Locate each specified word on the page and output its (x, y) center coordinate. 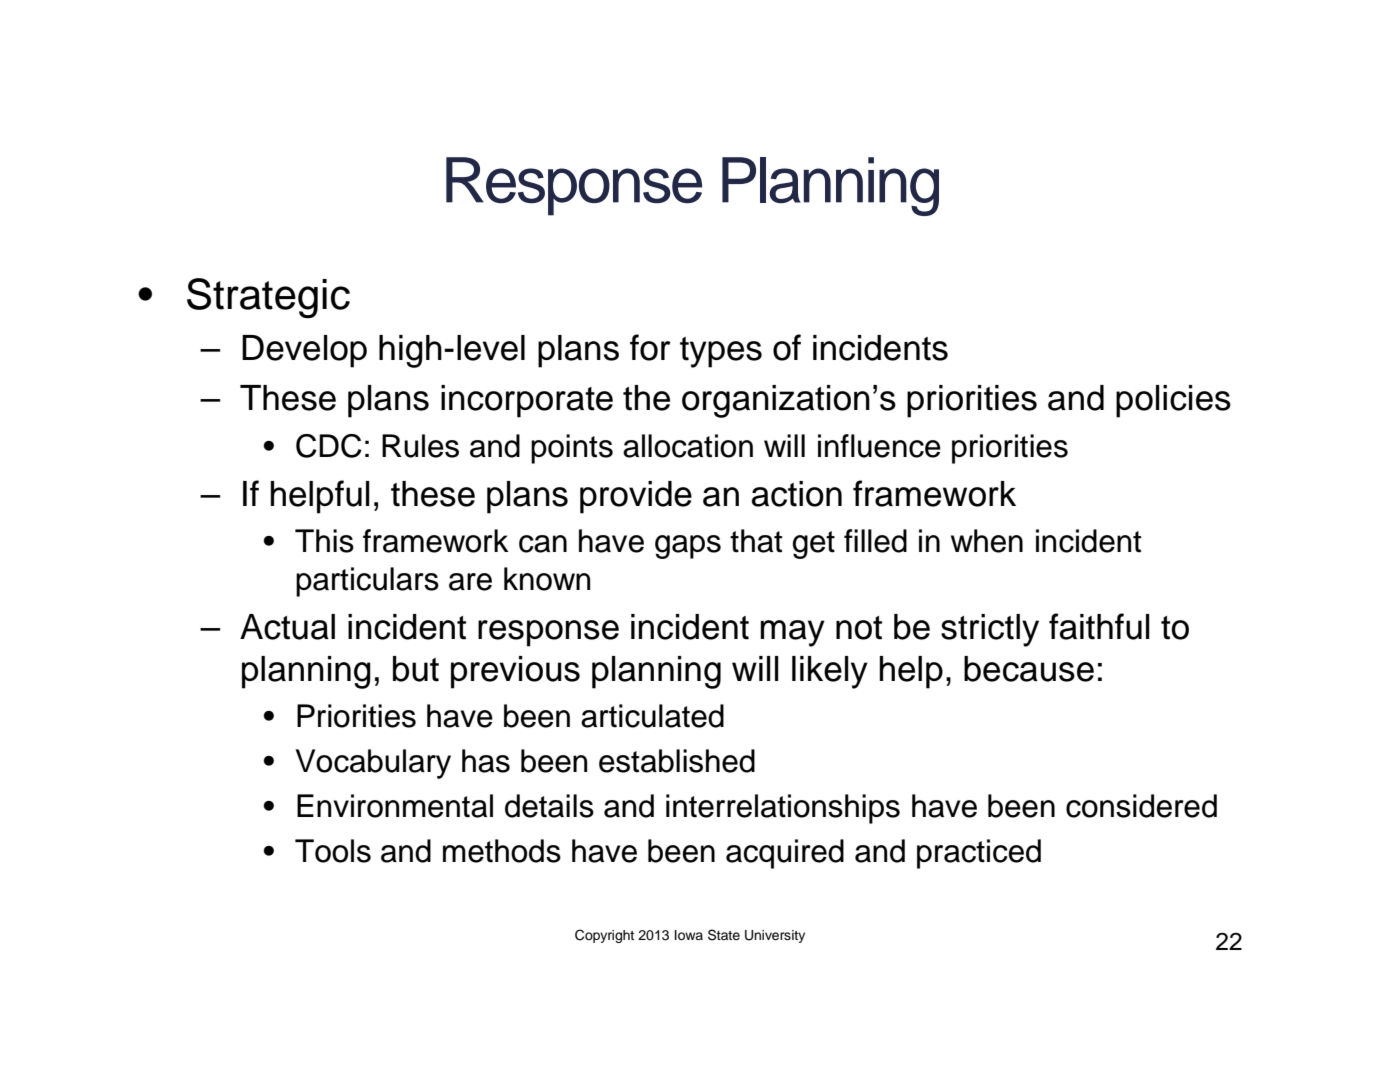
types (721, 352)
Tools (333, 851)
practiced (979, 854)
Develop (304, 351)
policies (1173, 401)
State (724, 935)
